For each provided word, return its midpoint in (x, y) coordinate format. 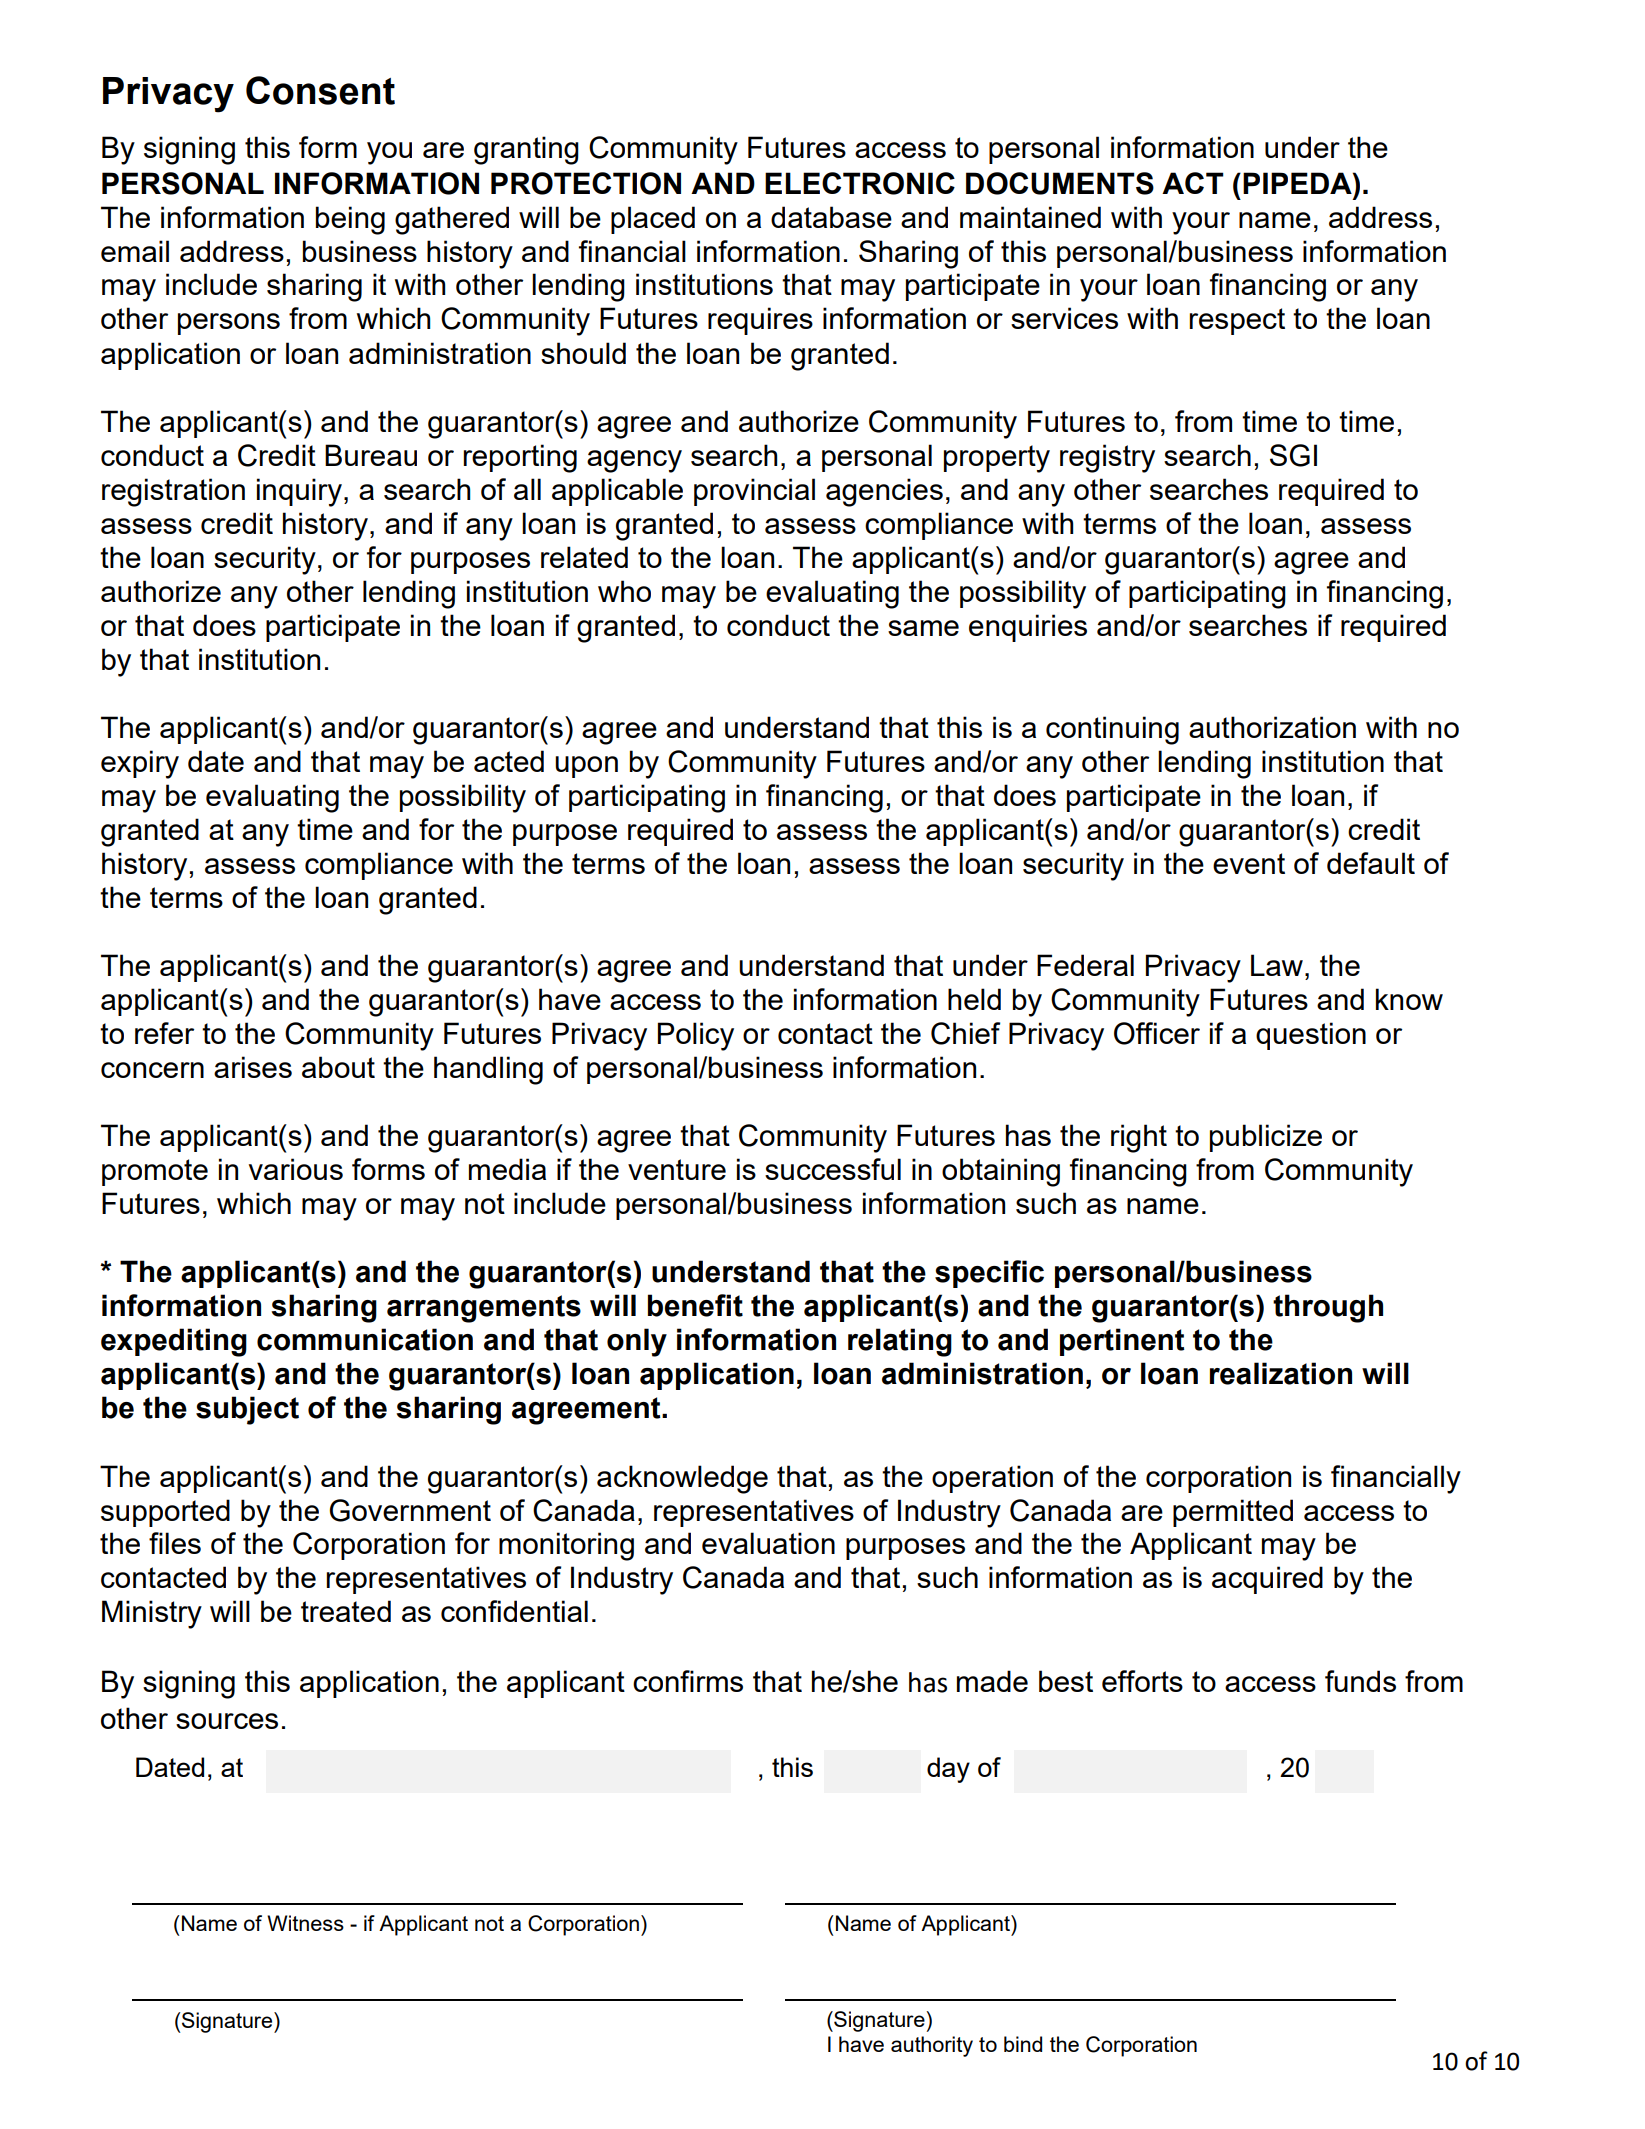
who (624, 591)
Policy (696, 1036)
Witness (305, 1923)
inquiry (299, 492)
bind (1023, 2044)
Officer (1157, 1033)
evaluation (768, 1543)
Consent (320, 90)
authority (932, 2046)
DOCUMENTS (1060, 183)
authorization (1272, 727)
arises (253, 1067)
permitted (1233, 1513)
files (175, 1543)
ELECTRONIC (860, 183)
